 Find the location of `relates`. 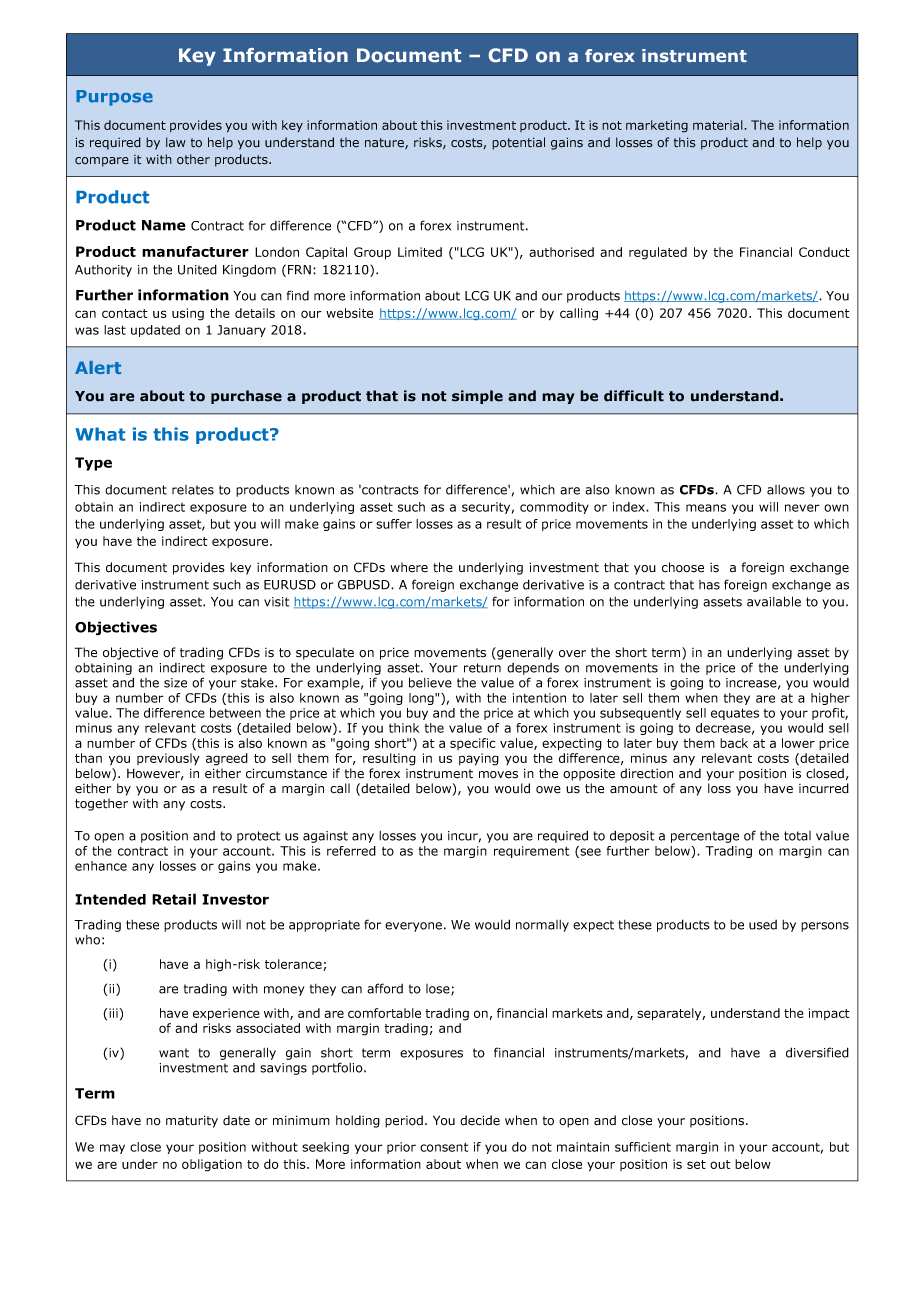

relates is located at coordinates (193, 490).
